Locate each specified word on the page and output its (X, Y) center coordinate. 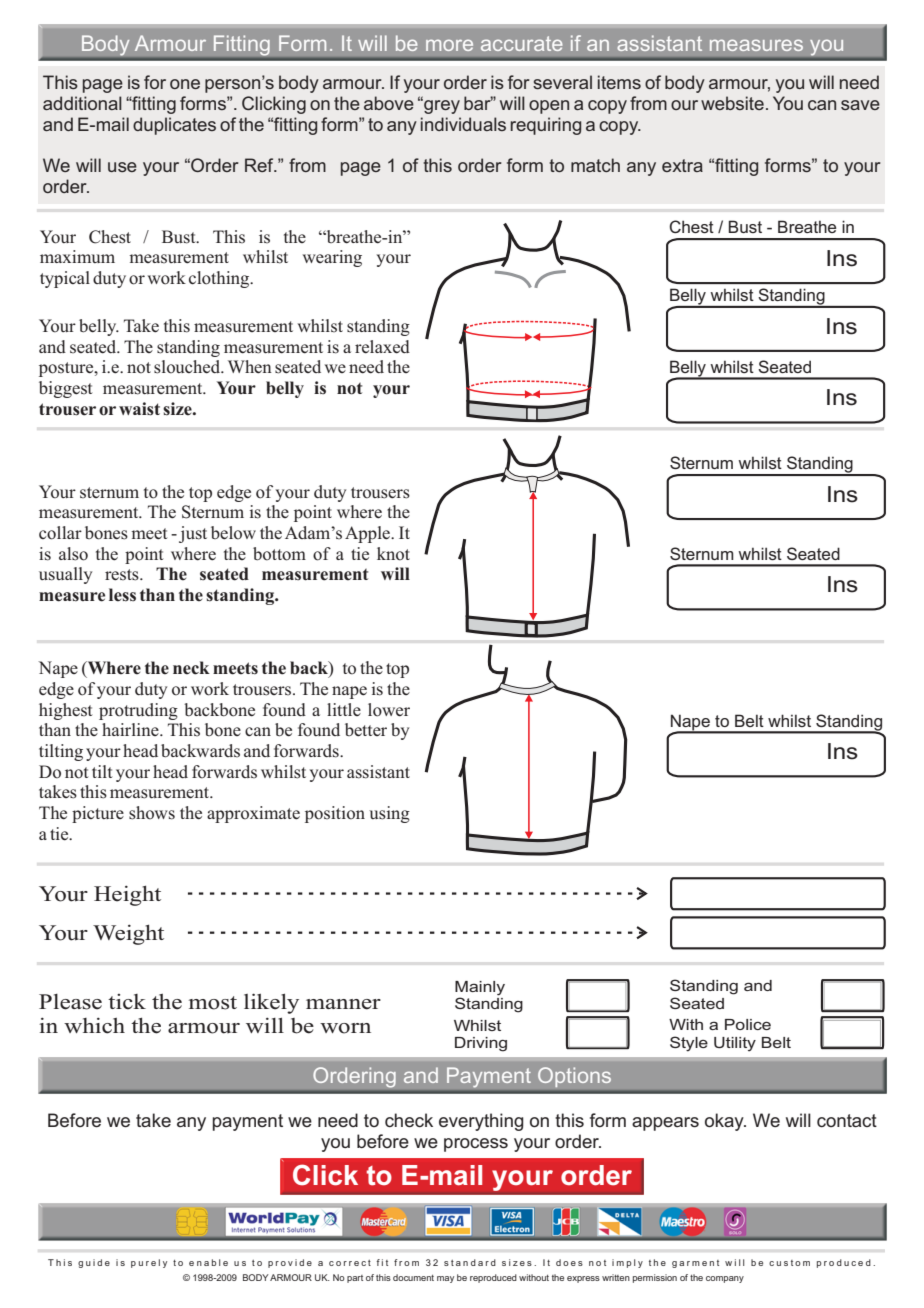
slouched (188, 367)
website (732, 103)
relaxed (382, 347)
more (449, 45)
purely (149, 1263)
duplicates (174, 126)
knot (393, 554)
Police (748, 1024)
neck (191, 668)
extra (682, 165)
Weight (128, 934)
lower (389, 710)
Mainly (480, 988)
